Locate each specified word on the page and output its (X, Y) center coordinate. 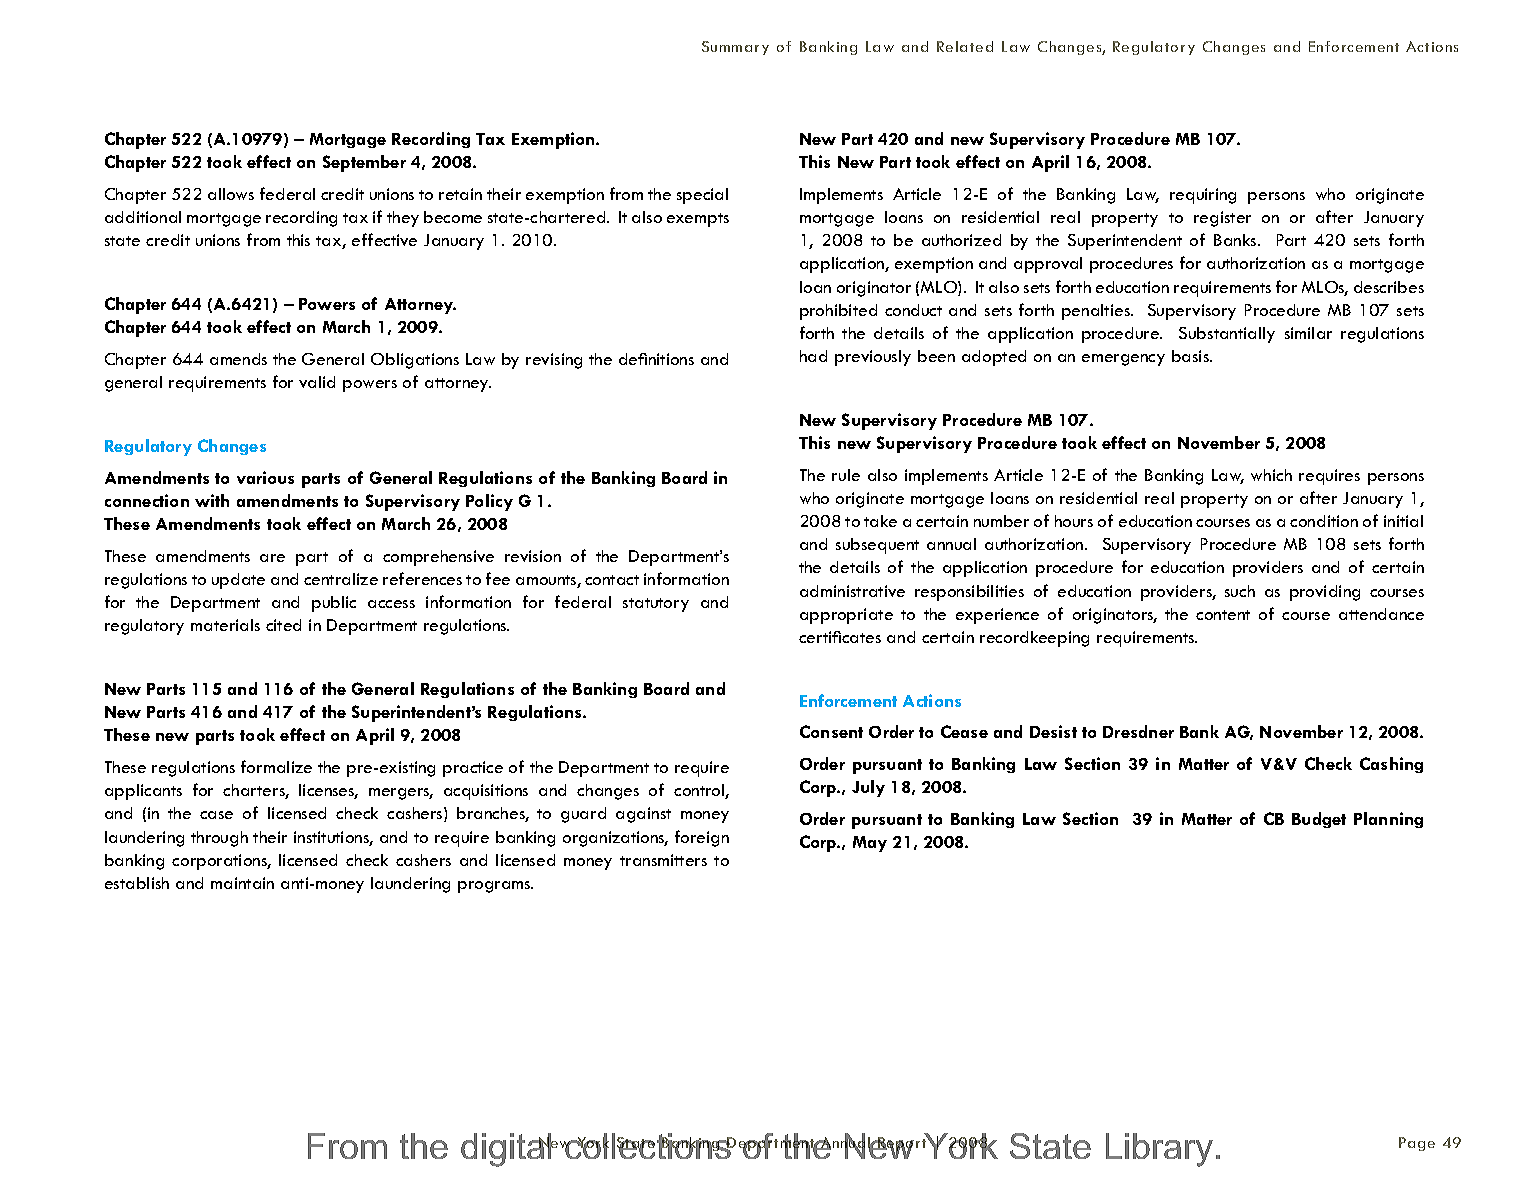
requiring (1203, 196)
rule (846, 475)
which (1271, 475)
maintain (242, 883)
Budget (1319, 820)
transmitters (663, 860)
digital (507, 1150)
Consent (831, 731)
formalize (276, 766)
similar (1308, 333)
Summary (735, 48)
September (364, 163)
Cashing (1391, 765)
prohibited (838, 312)
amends (238, 359)
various (265, 477)
